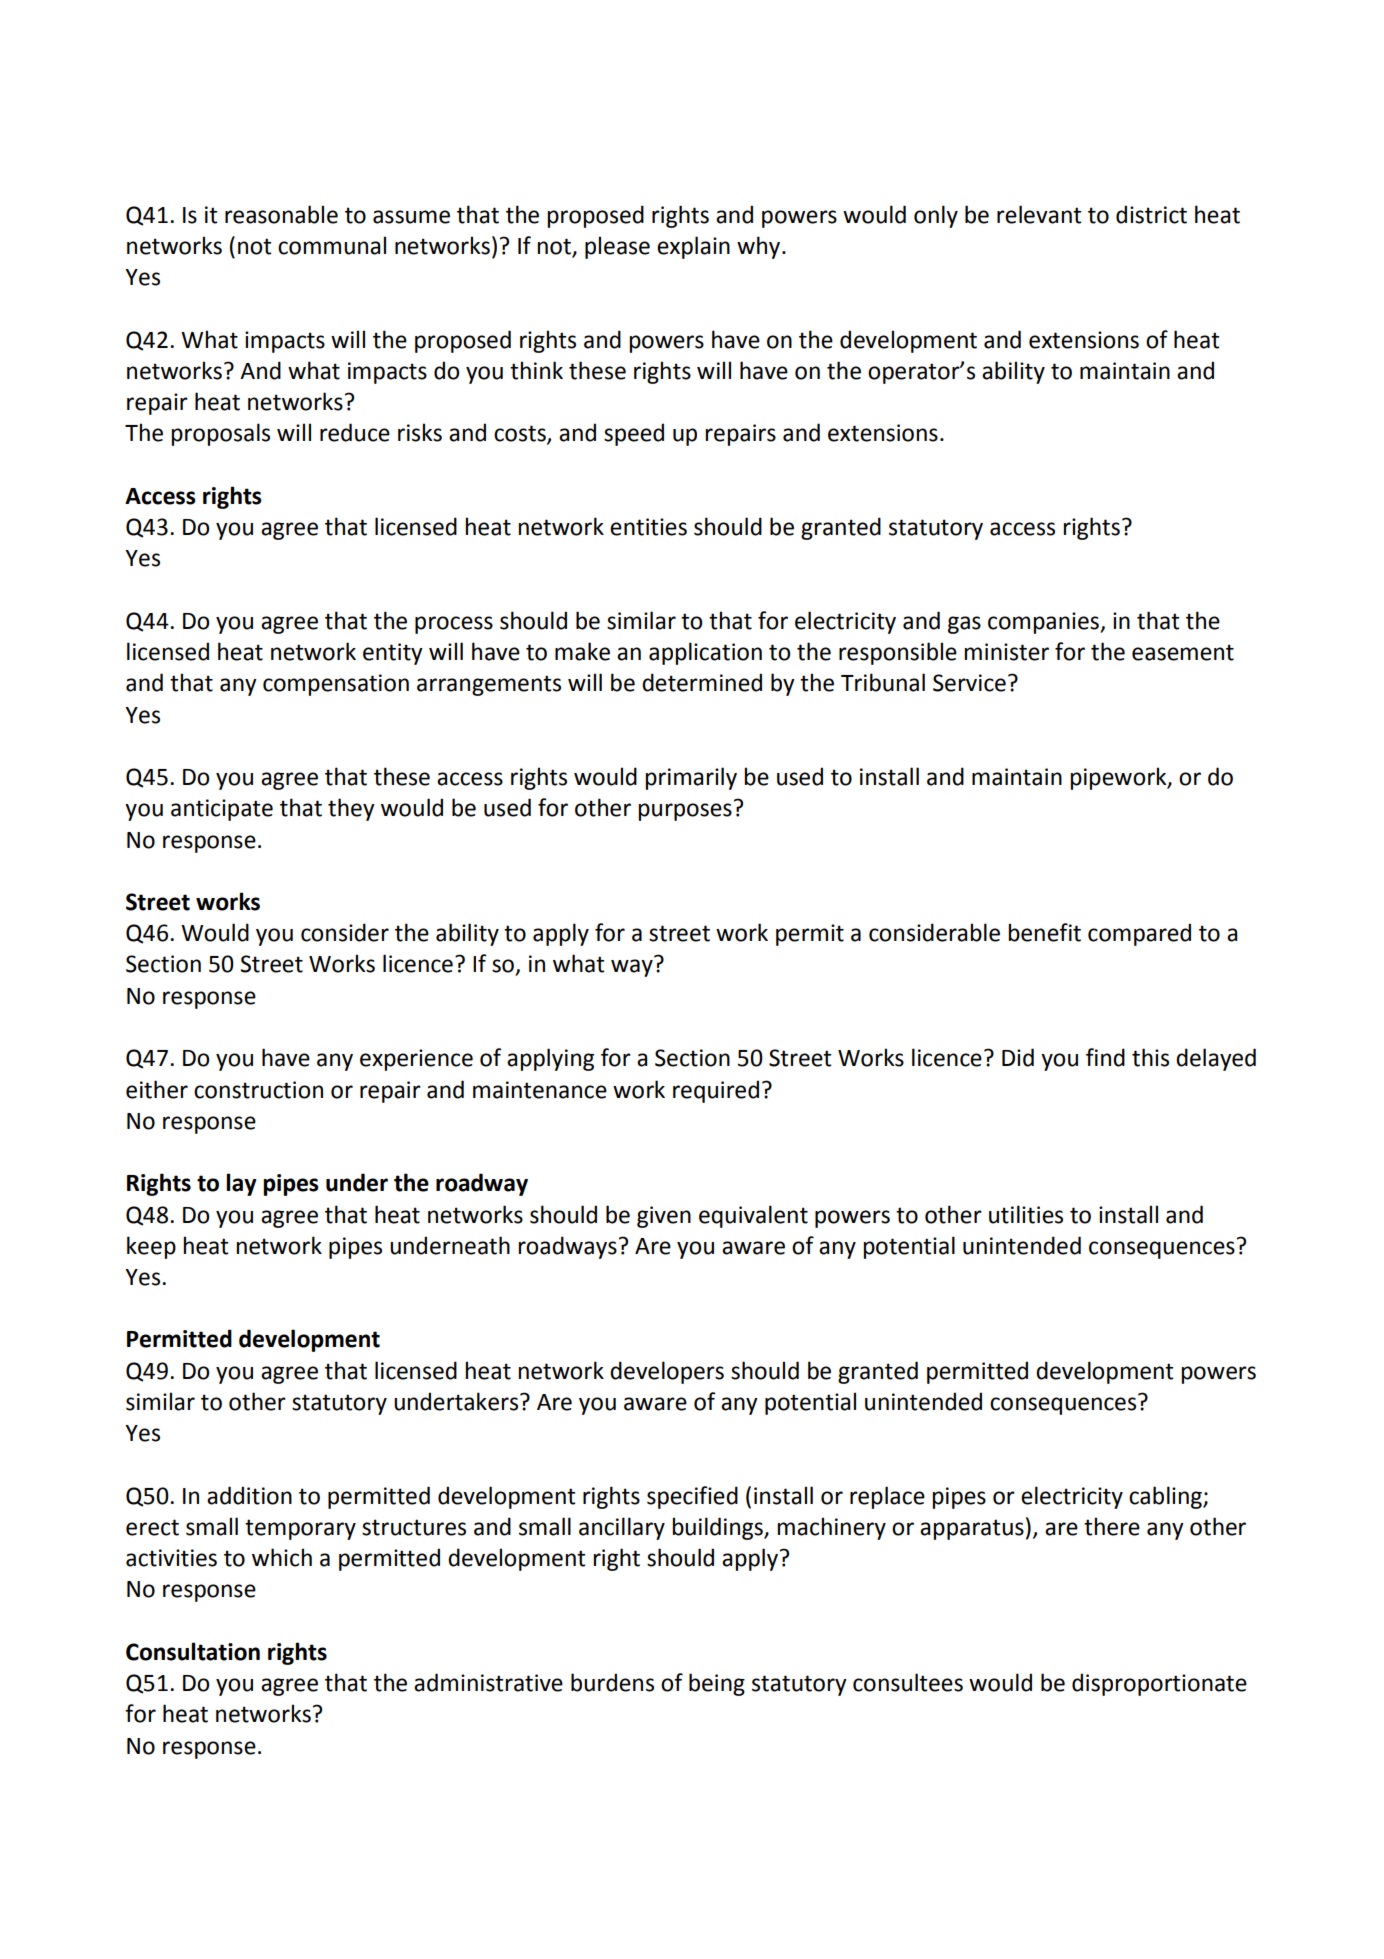  Describe the element at coordinates (685, 812) in the screenshot. I see `purposes` at that location.
